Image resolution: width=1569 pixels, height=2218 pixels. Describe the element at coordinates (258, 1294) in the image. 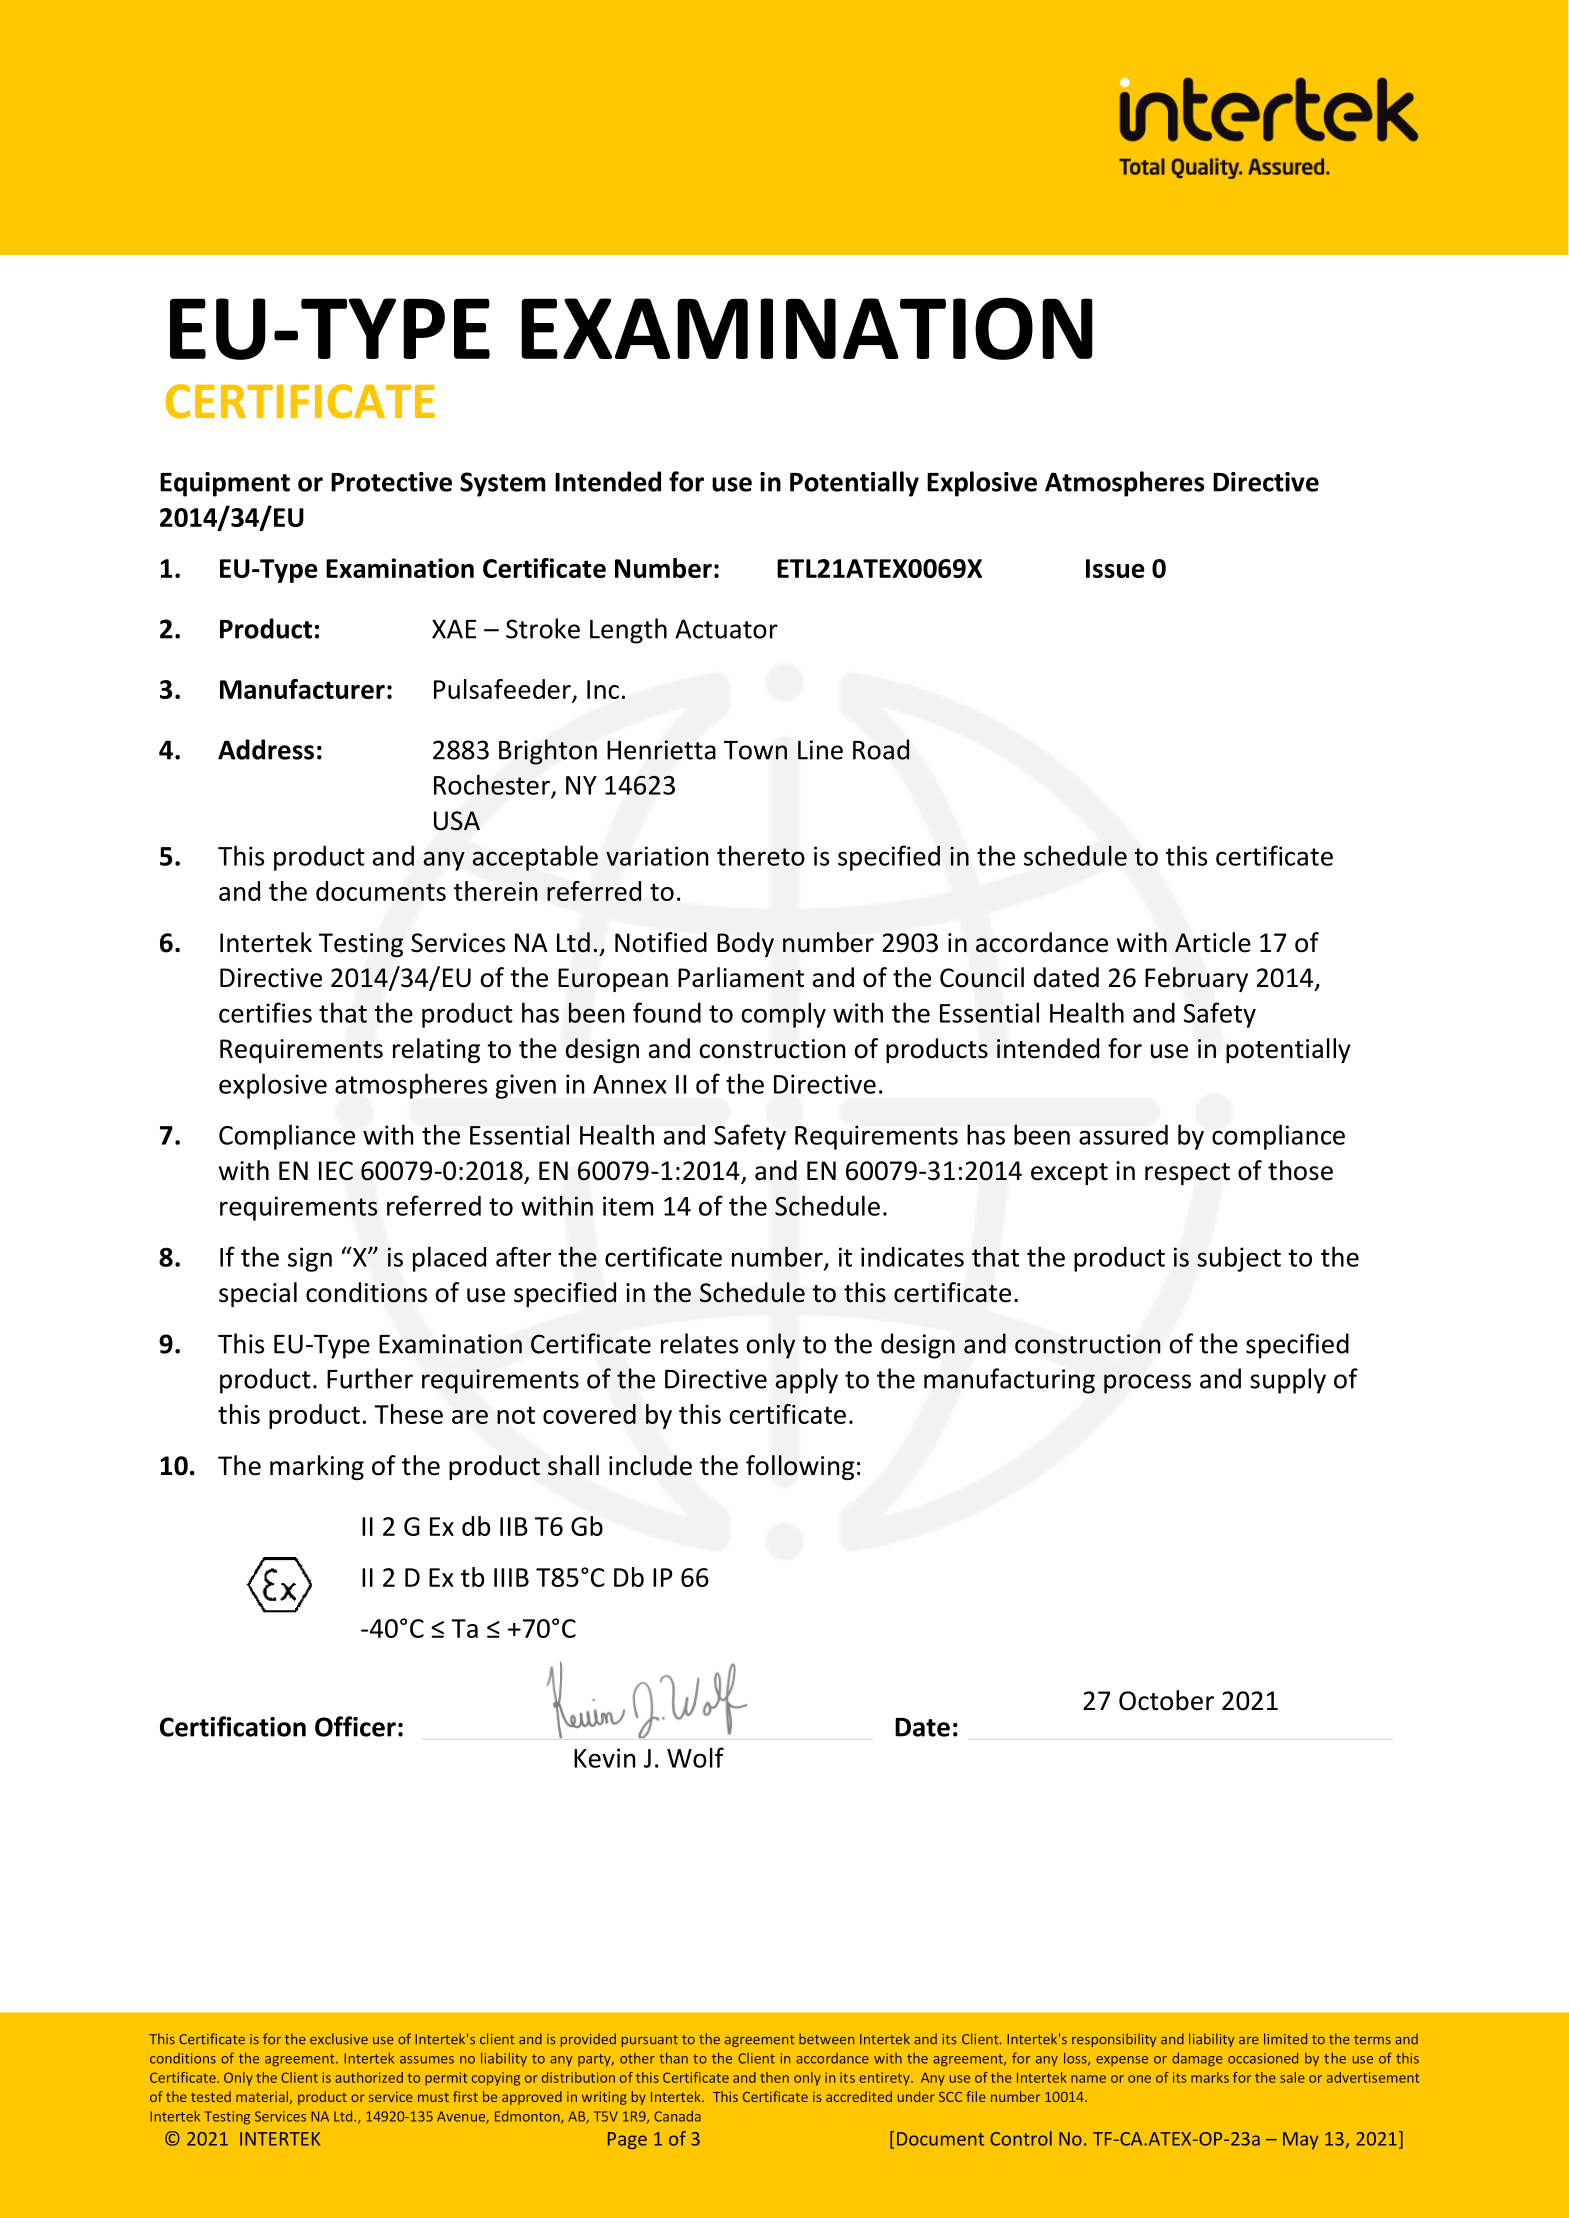

I see `special` at that location.
